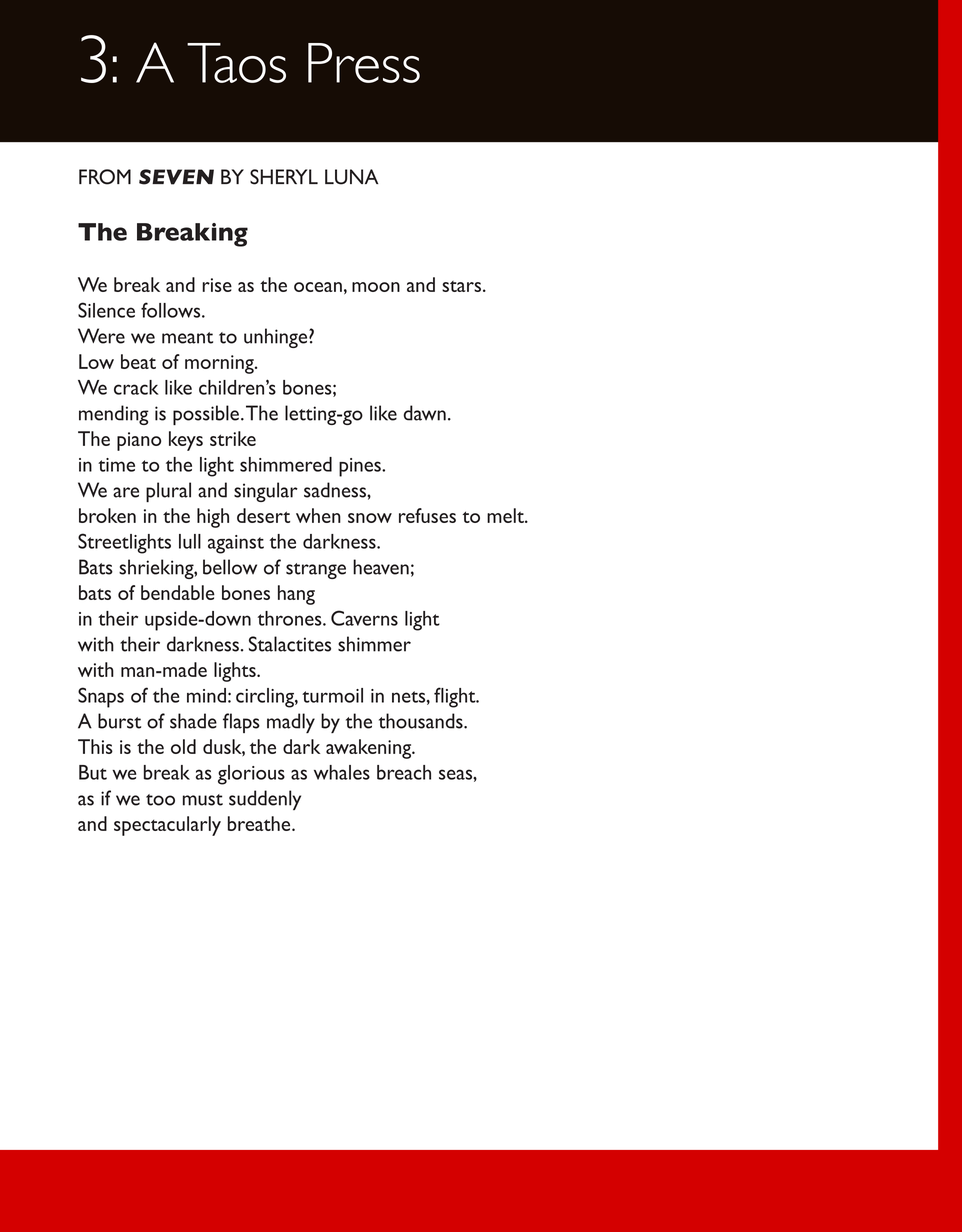 This image has width=962, height=1232. I want to click on thousands, so click(422, 721).
